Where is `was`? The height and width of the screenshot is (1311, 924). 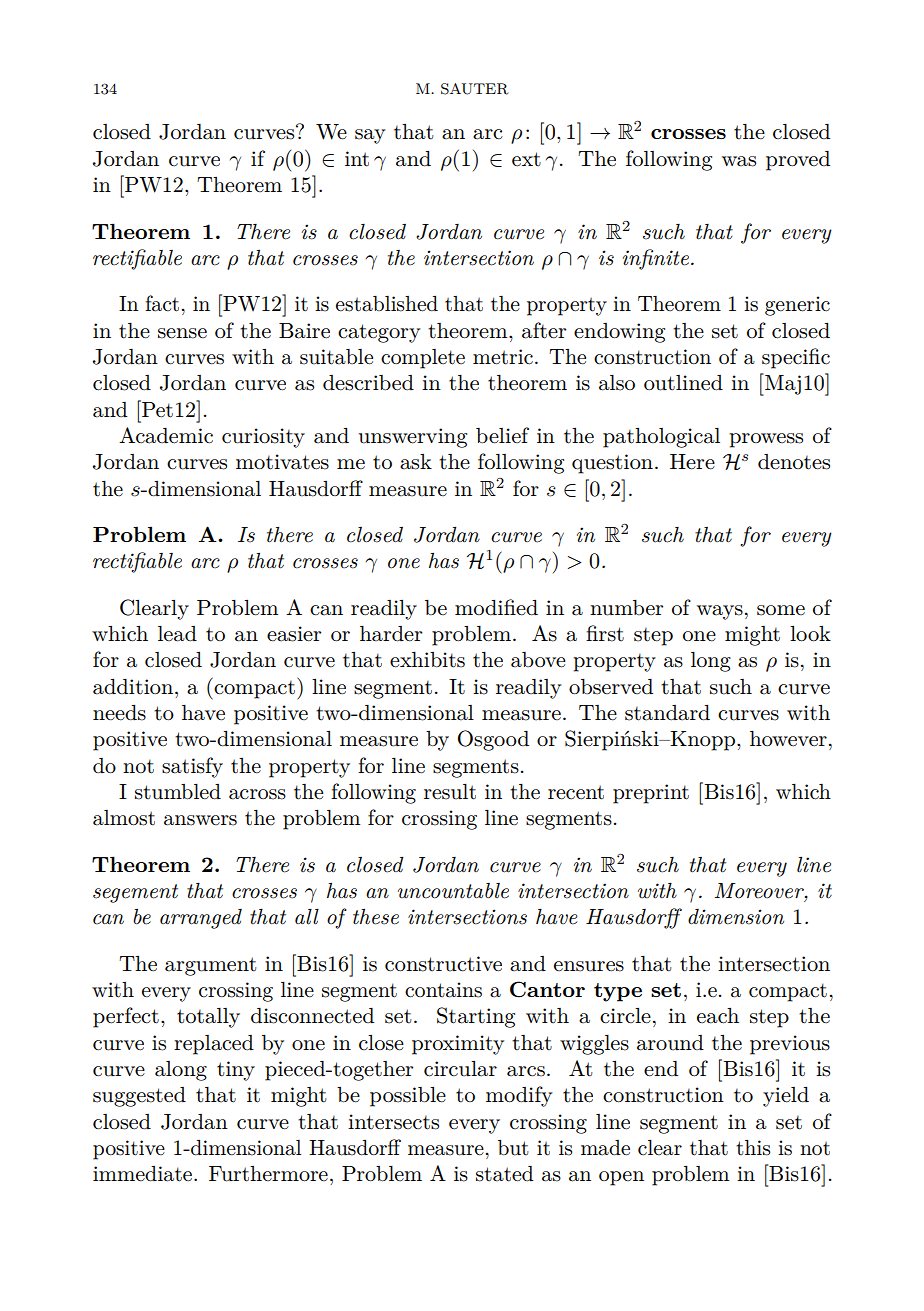
was is located at coordinates (739, 161).
